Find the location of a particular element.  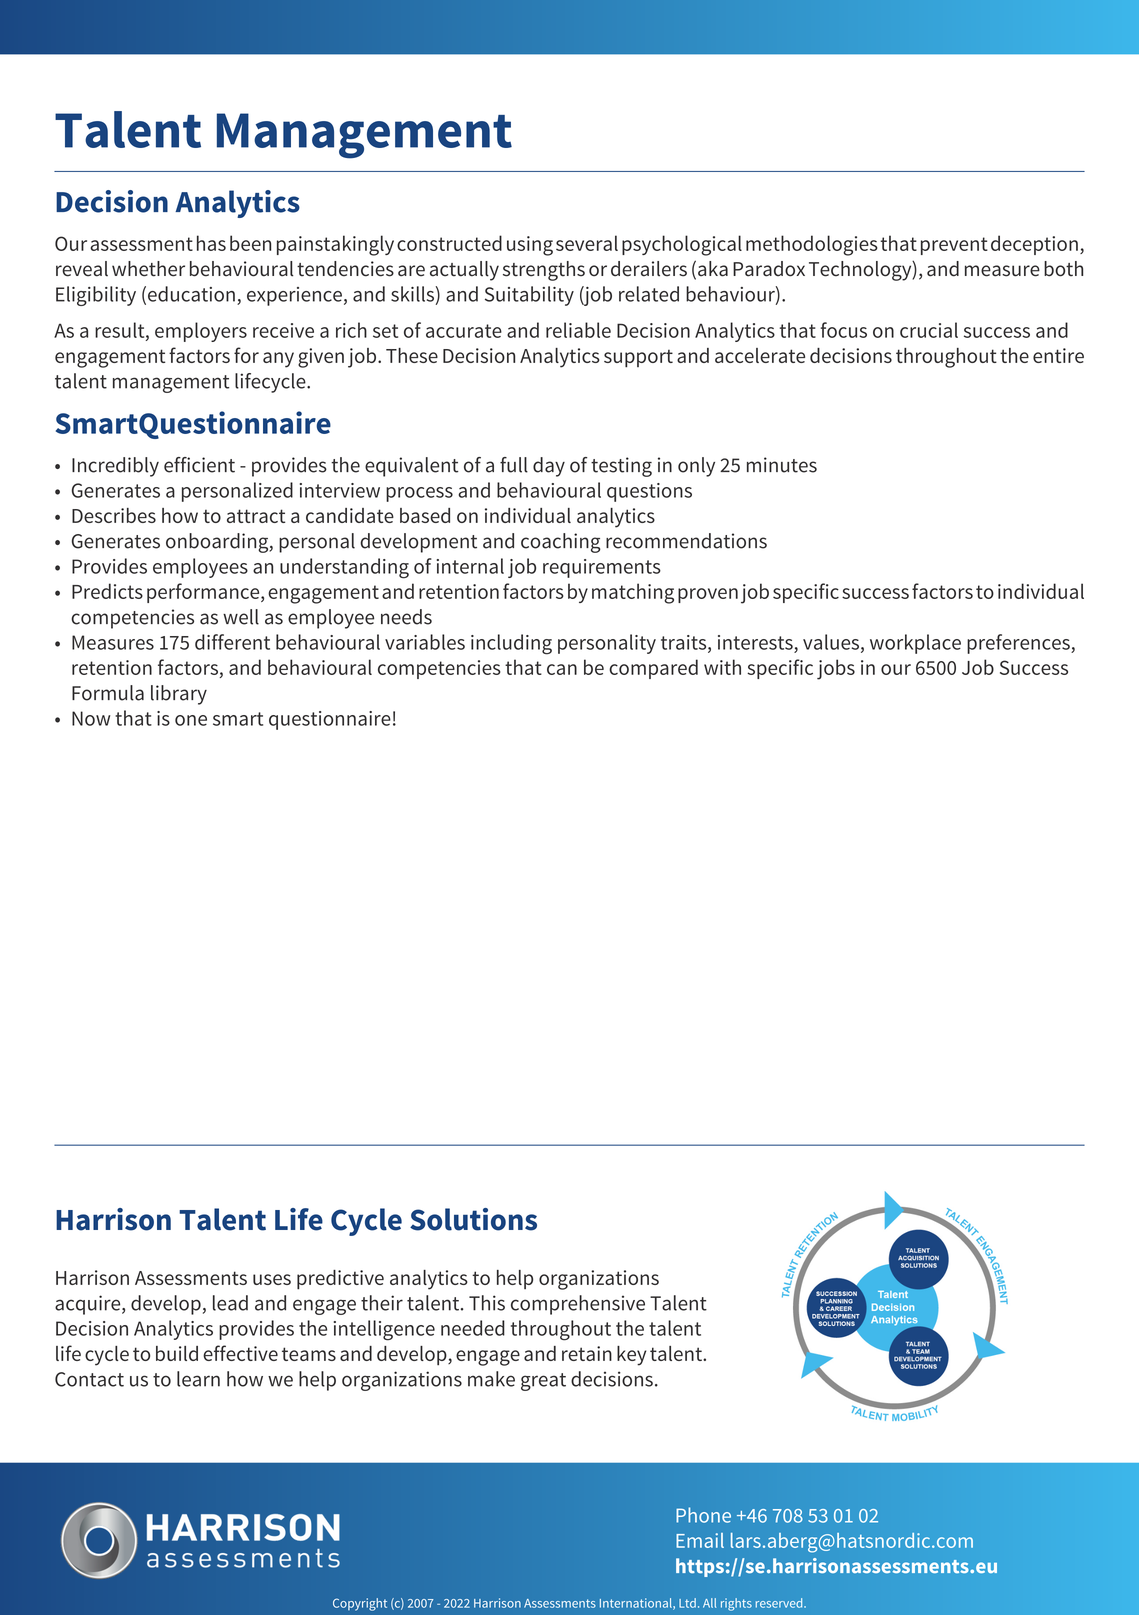

education is located at coordinates (191, 294).
